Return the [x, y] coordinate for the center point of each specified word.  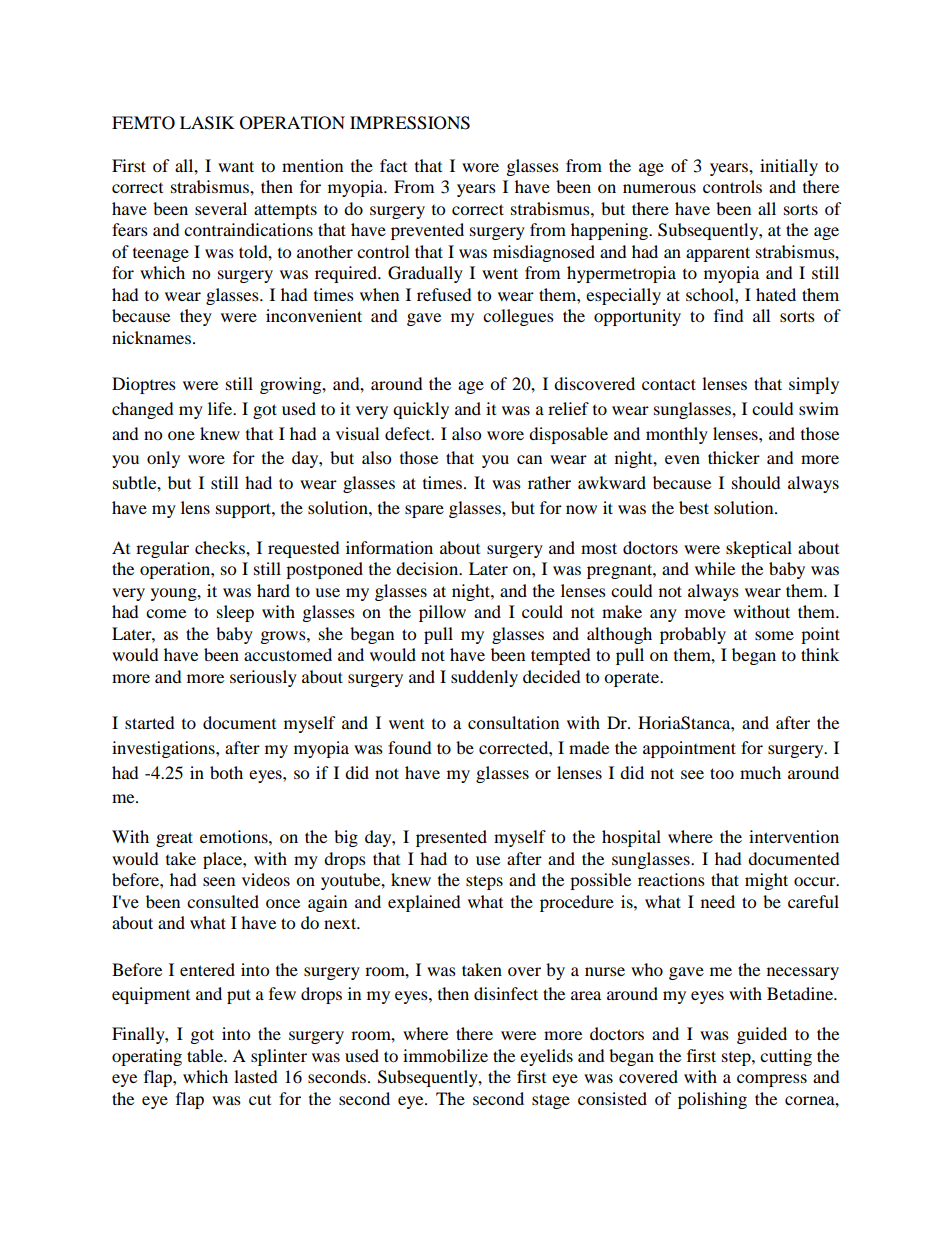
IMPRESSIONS [410, 123]
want [236, 166]
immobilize [445, 1055]
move [705, 613]
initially [789, 167]
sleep [235, 613]
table [206, 1055]
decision [428, 568]
